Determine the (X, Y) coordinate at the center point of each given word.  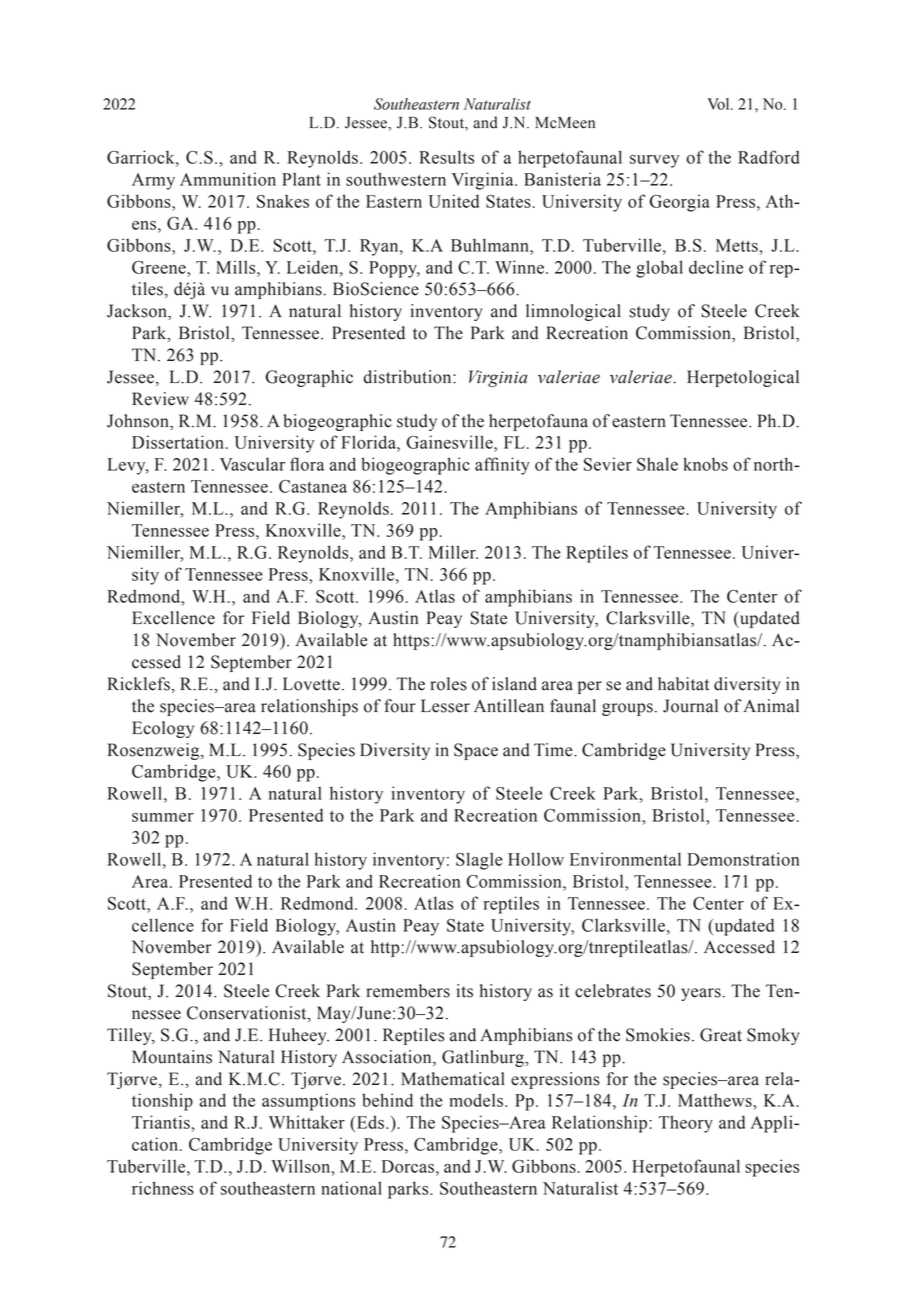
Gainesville (450, 442)
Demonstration (743, 859)
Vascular (252, 464)
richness (163, 1188)
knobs (705, 464)
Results (446, 157)
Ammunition (228, 179)
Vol (719, 104)
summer (163, 817)
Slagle (479, 861)
